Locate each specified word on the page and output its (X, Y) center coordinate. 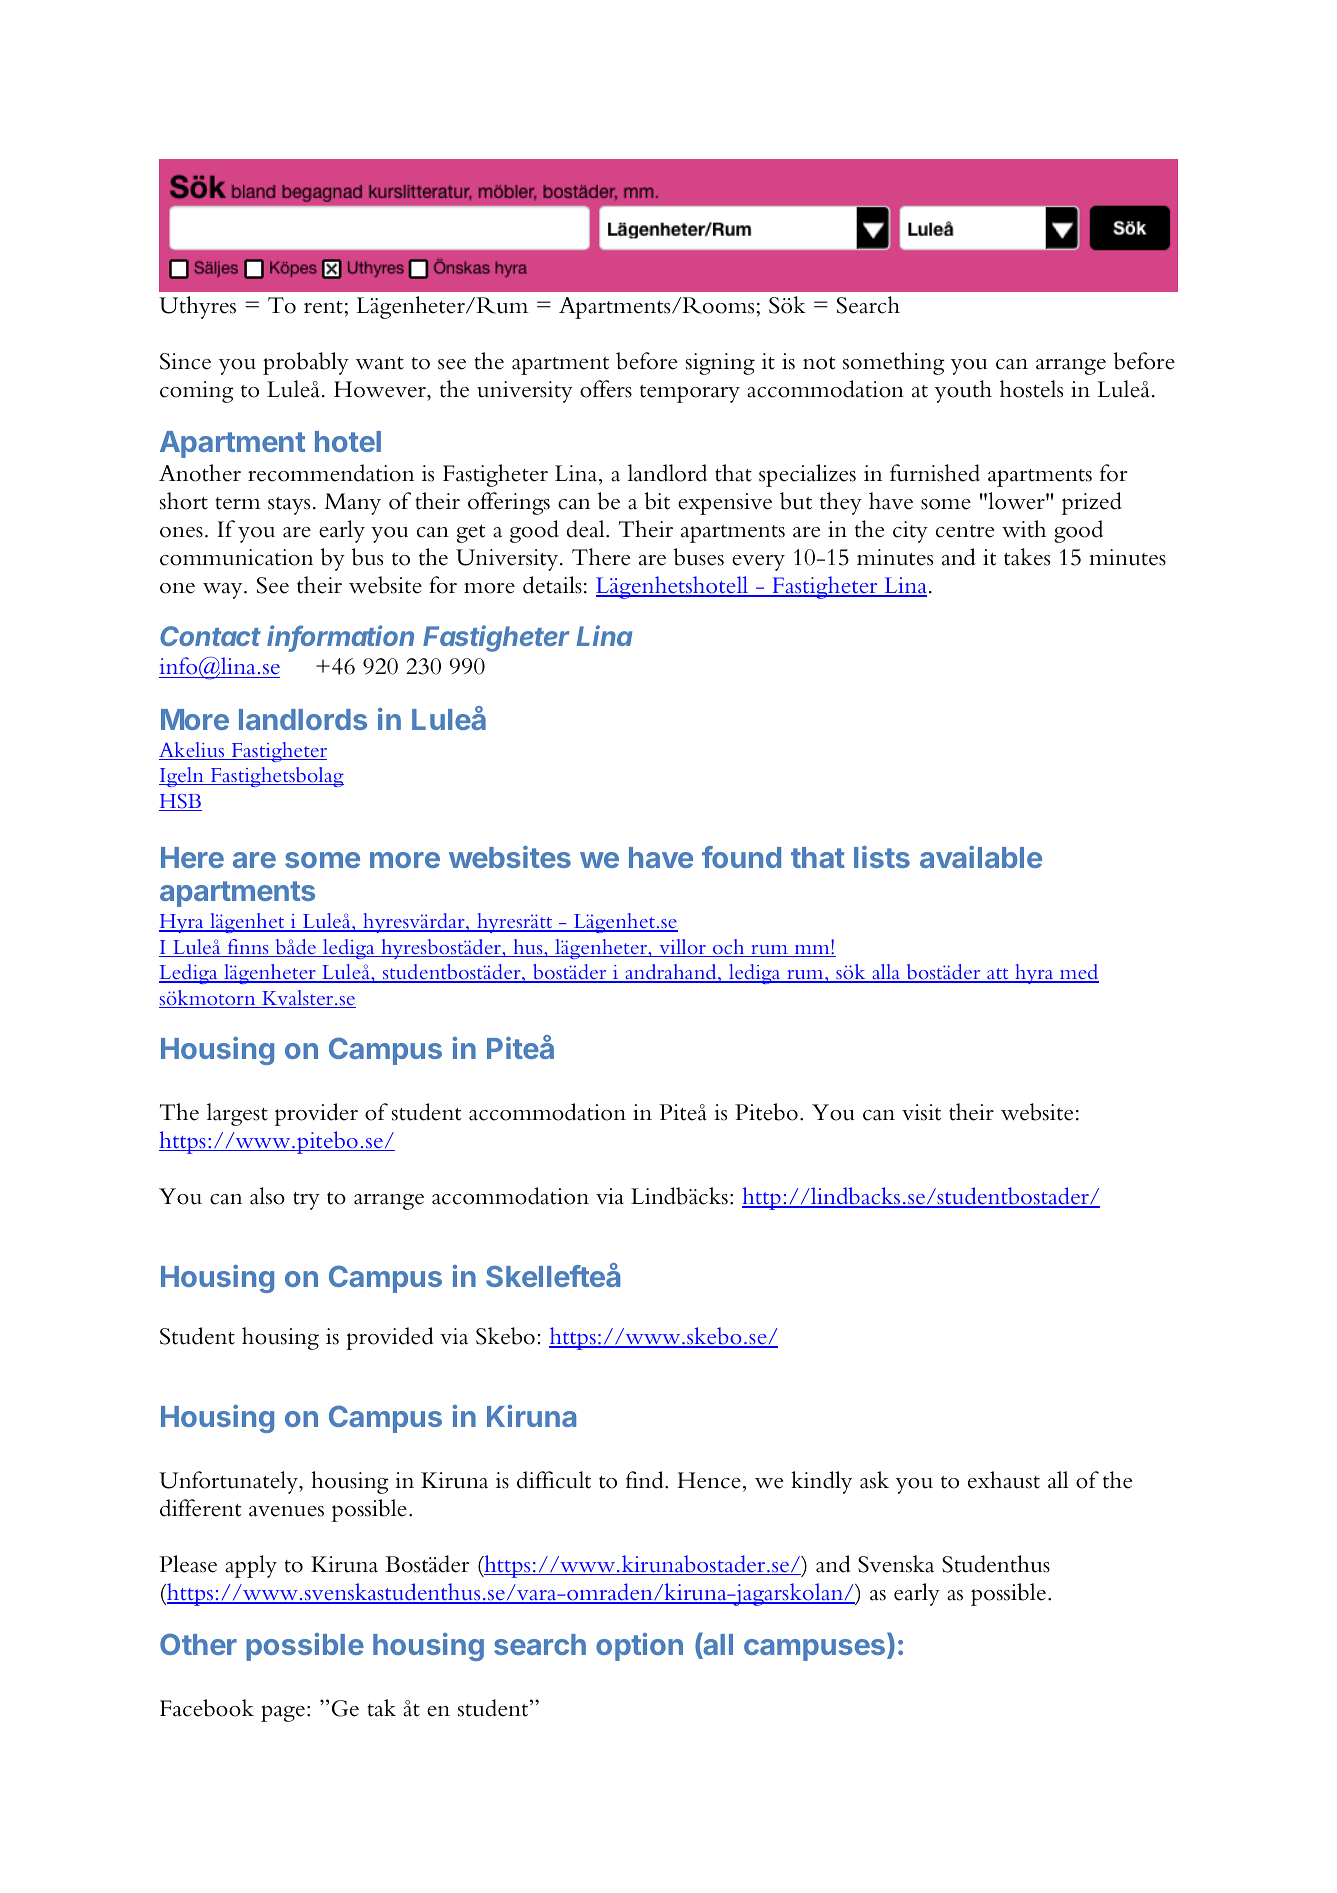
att (998, 975)
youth (963, 391)
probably (306, 363)
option (639, 1647)
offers (606, 389)
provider (316, 1114)
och (729, 948)
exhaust (1004, 1480)
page (283, 1713)
